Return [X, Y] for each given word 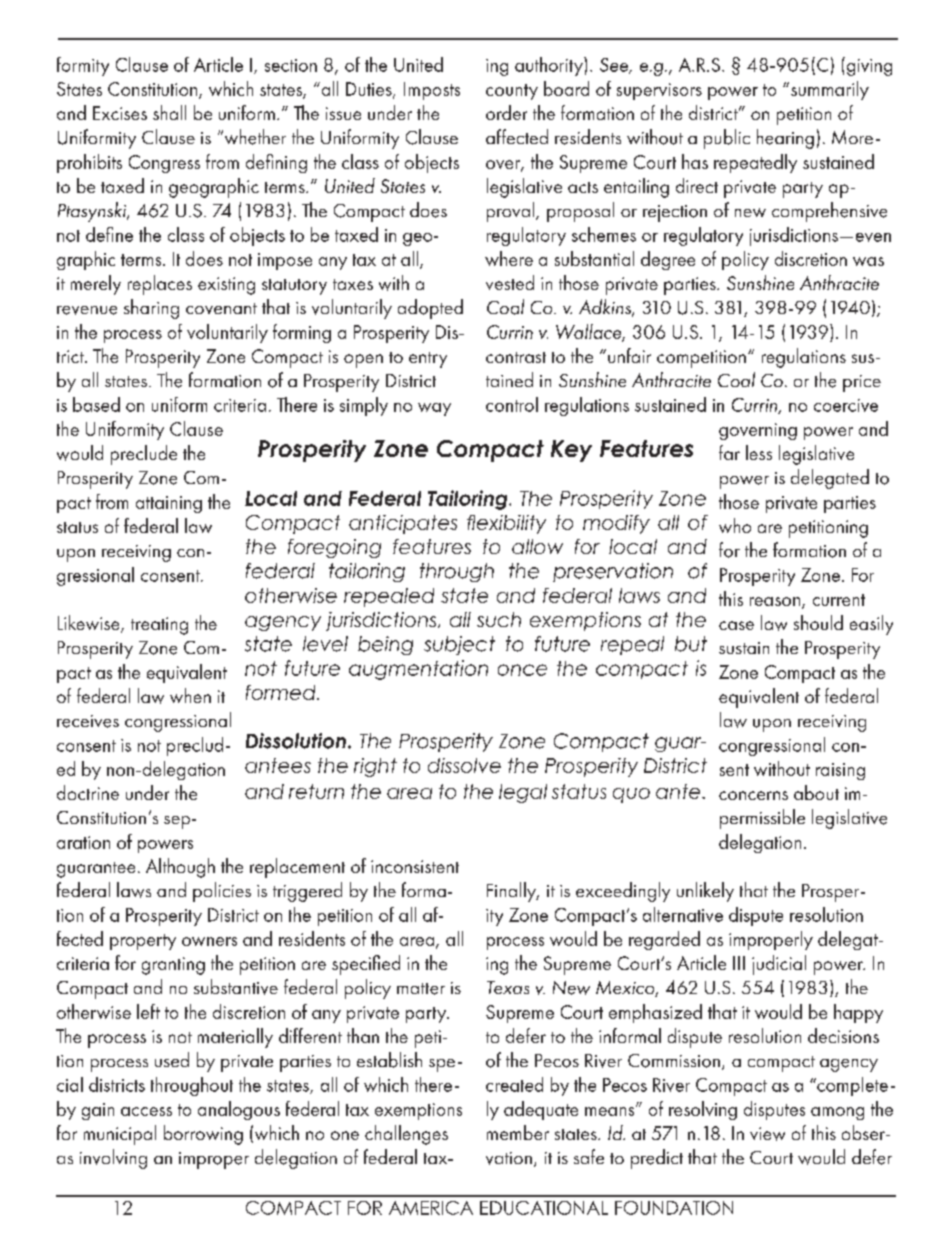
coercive [846, 405]
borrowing [203, 1135]
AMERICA [431, 1208]
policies [222, 892]
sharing [151, 309]
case [736, 625]
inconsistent [415, 866]
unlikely [705, 892]
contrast [516, 357]
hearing [785, 139]
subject [459, 645]
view [767, 1134]
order [506, 112]
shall [169, 112]
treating [159, 626]
